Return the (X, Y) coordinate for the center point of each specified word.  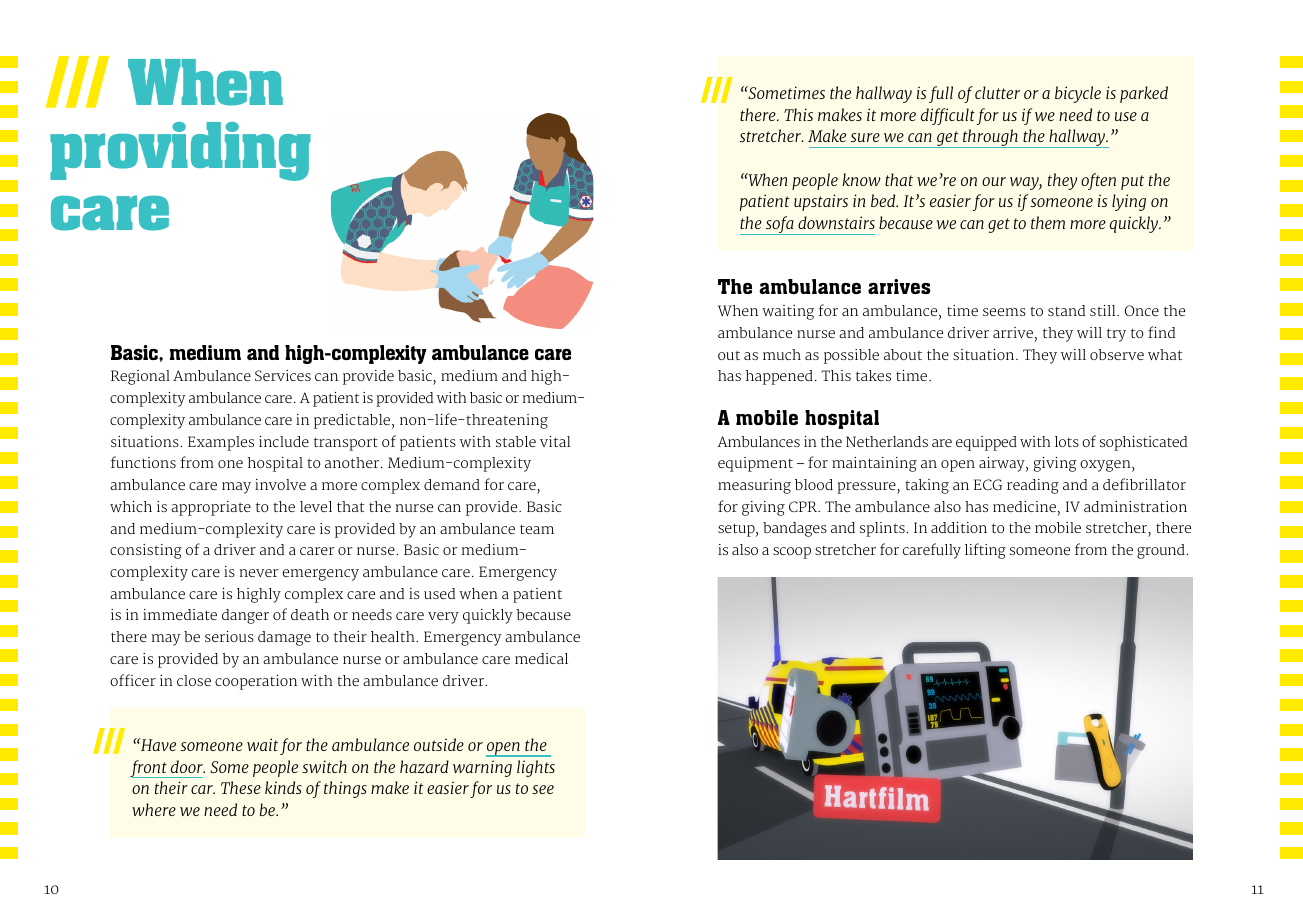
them (1048, 222)
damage (284, 638)
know (862, 179)
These (241, 787)
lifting (985, 551)
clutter (997, 92)
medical (541, 658)
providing (180, 151)
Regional (140, 377)
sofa (780, 225)
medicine (1024, 506)
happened (779, 377)
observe (1117, 354)
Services (283, 375)
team (537, 529)
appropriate (211, 508)
